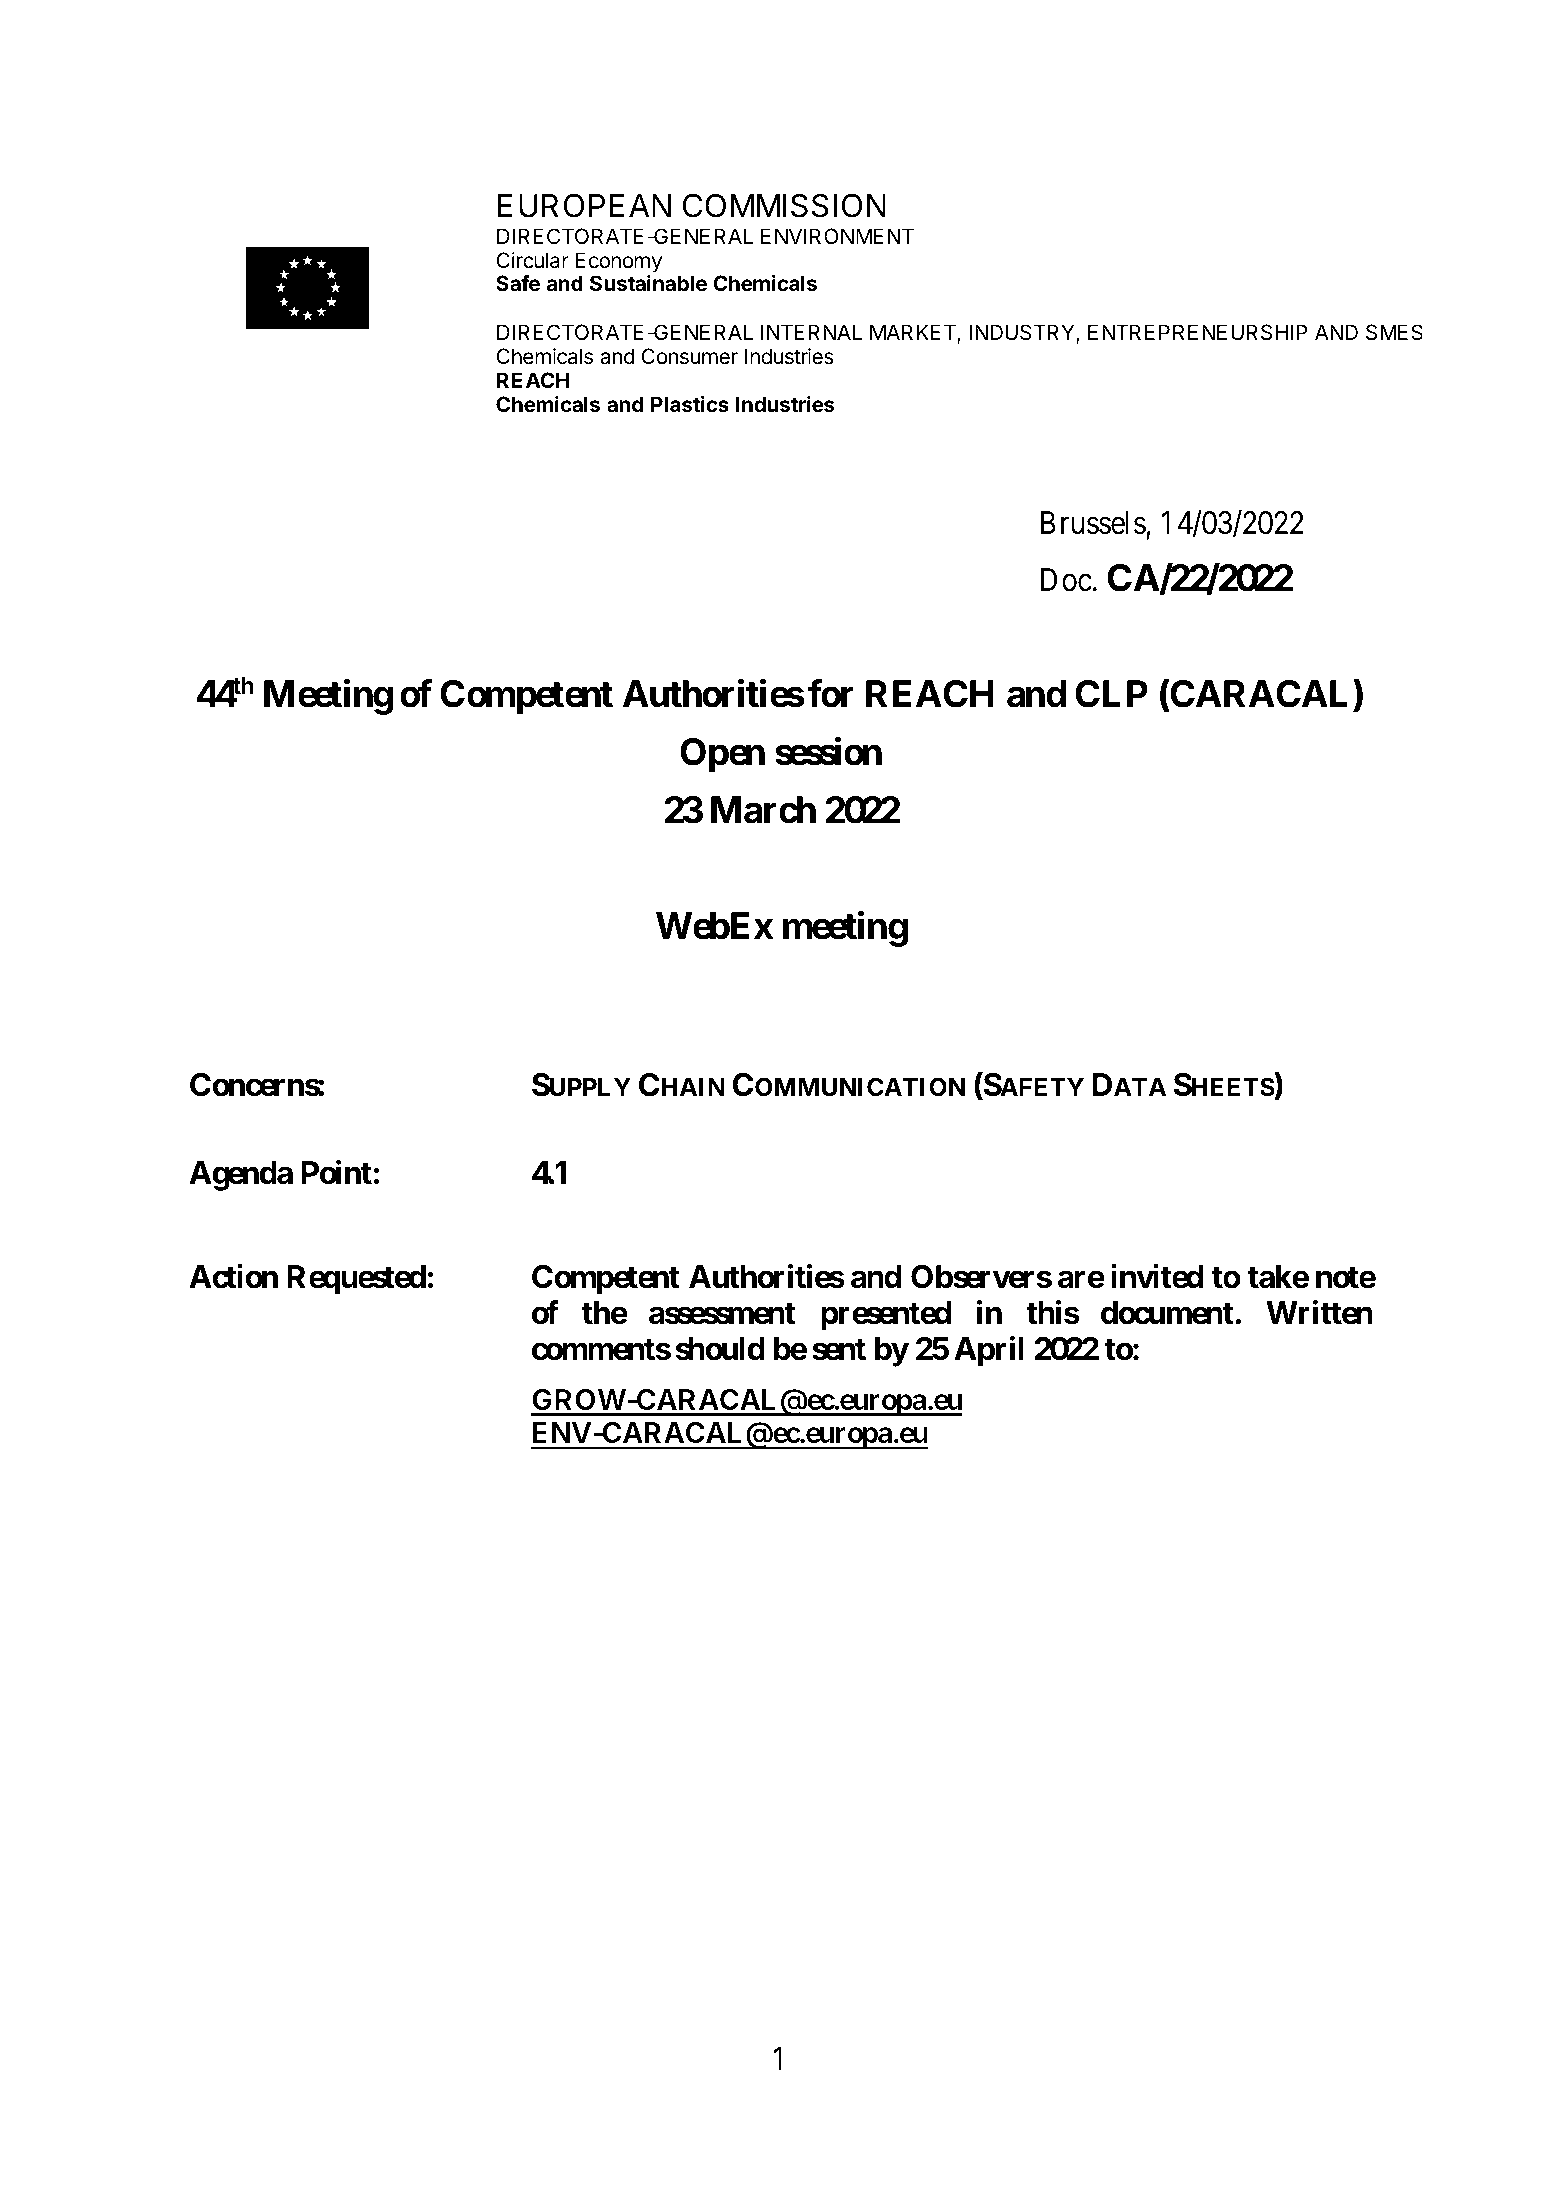  Describe the element at coordinates (532, 260) in the screenshot. I see `Circular` at that location.
